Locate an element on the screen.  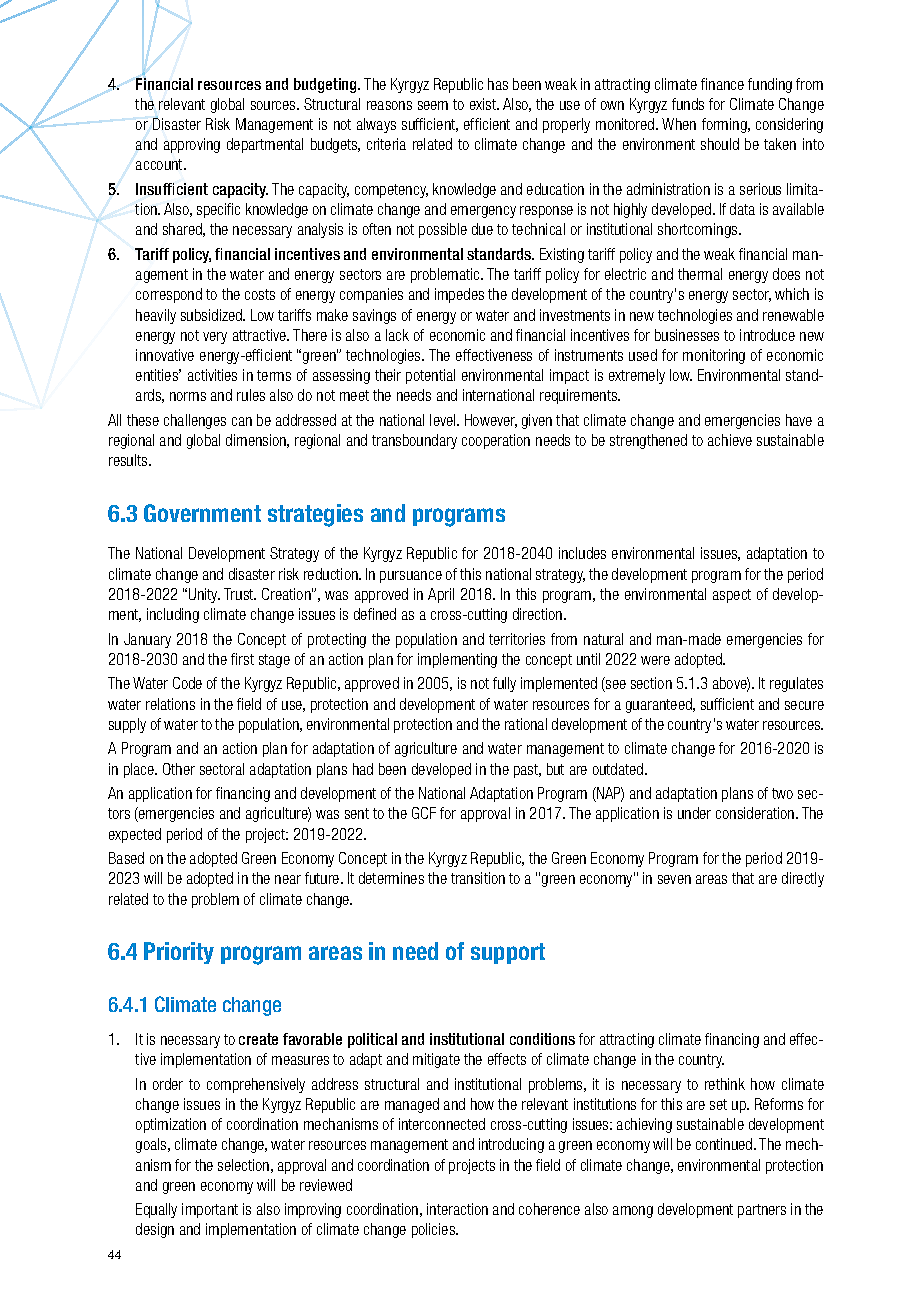
important is located at coordinates (210, 1210).
